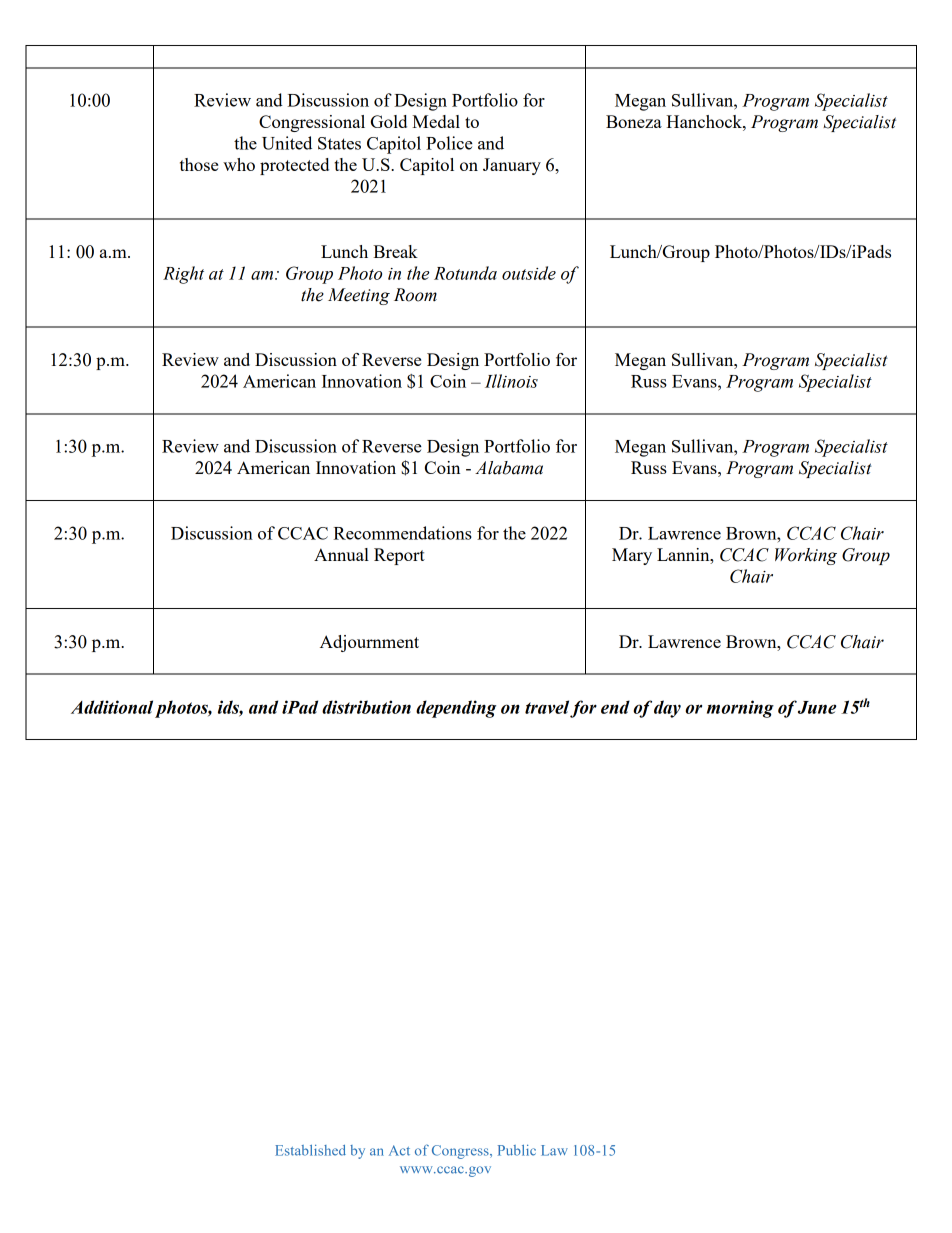 This page has width=952, height=1233. What do you see at coordinates (310, 1150) in the page?
I see `Established` at bounding box center [310, 1150].
